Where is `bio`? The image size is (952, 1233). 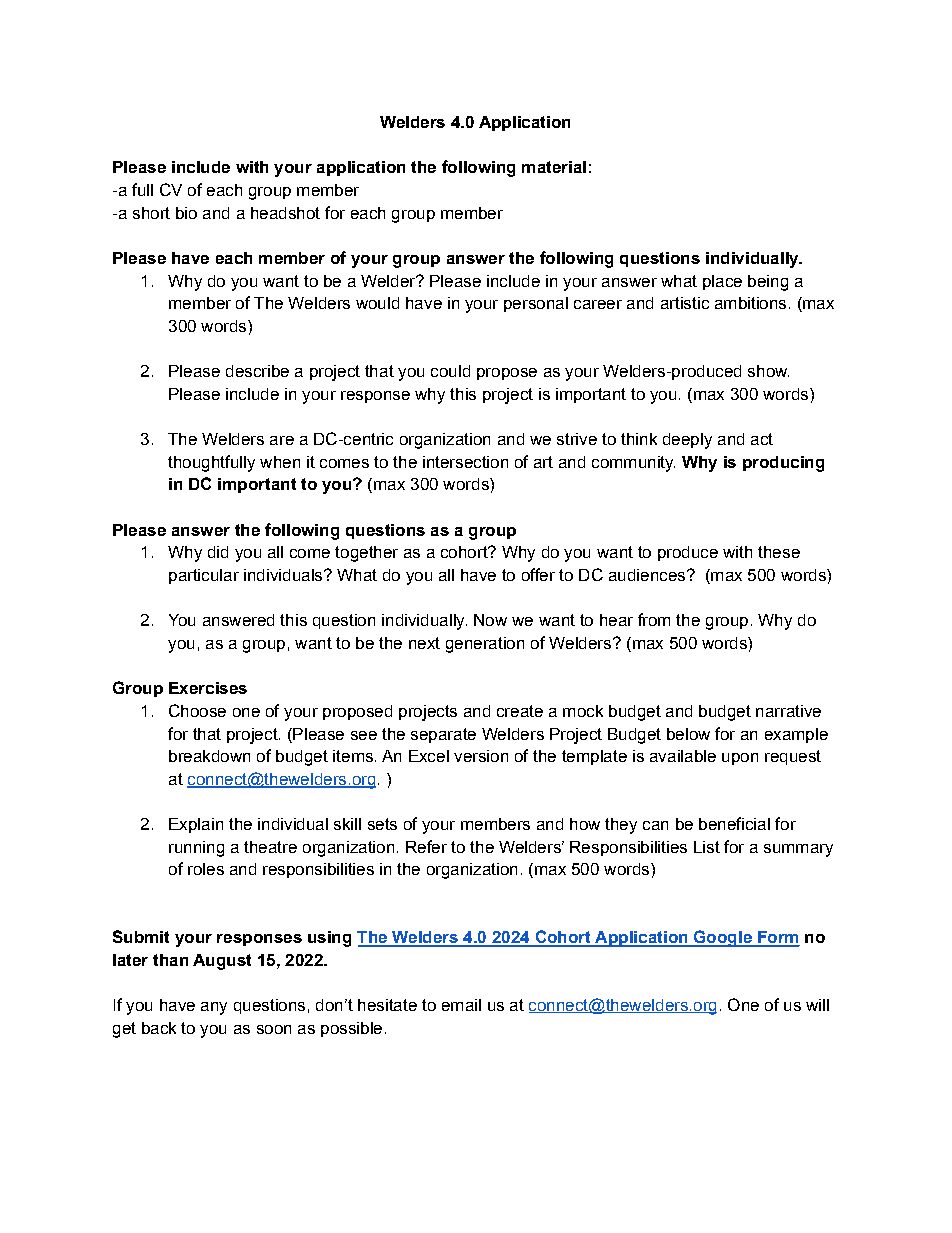
bio is located at coordinates (186, 213).
